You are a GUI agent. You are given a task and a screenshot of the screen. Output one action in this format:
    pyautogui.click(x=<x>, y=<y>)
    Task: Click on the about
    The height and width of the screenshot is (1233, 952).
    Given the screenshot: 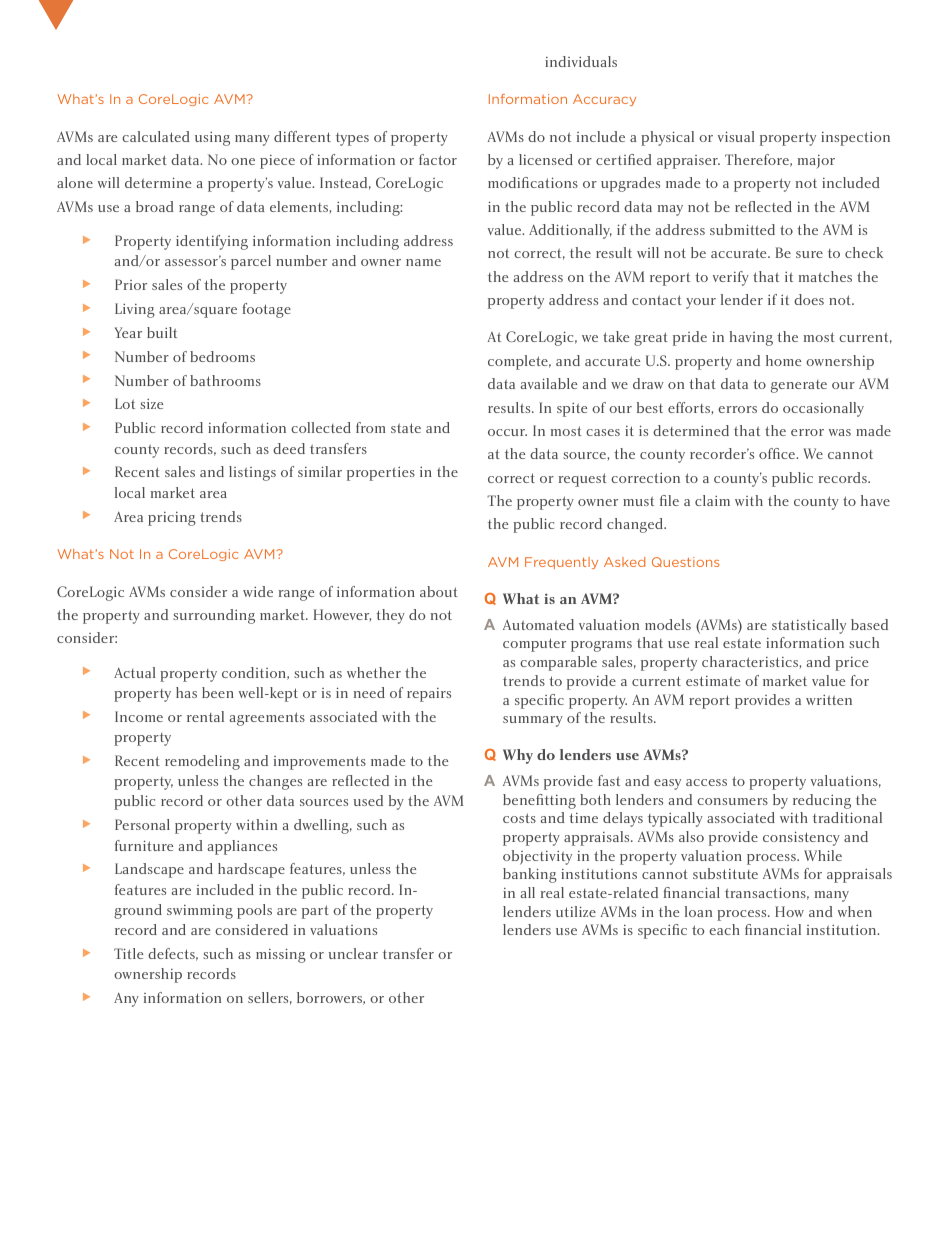 What is the action you would take?
    pyautogui.click(x=439, y=591)
